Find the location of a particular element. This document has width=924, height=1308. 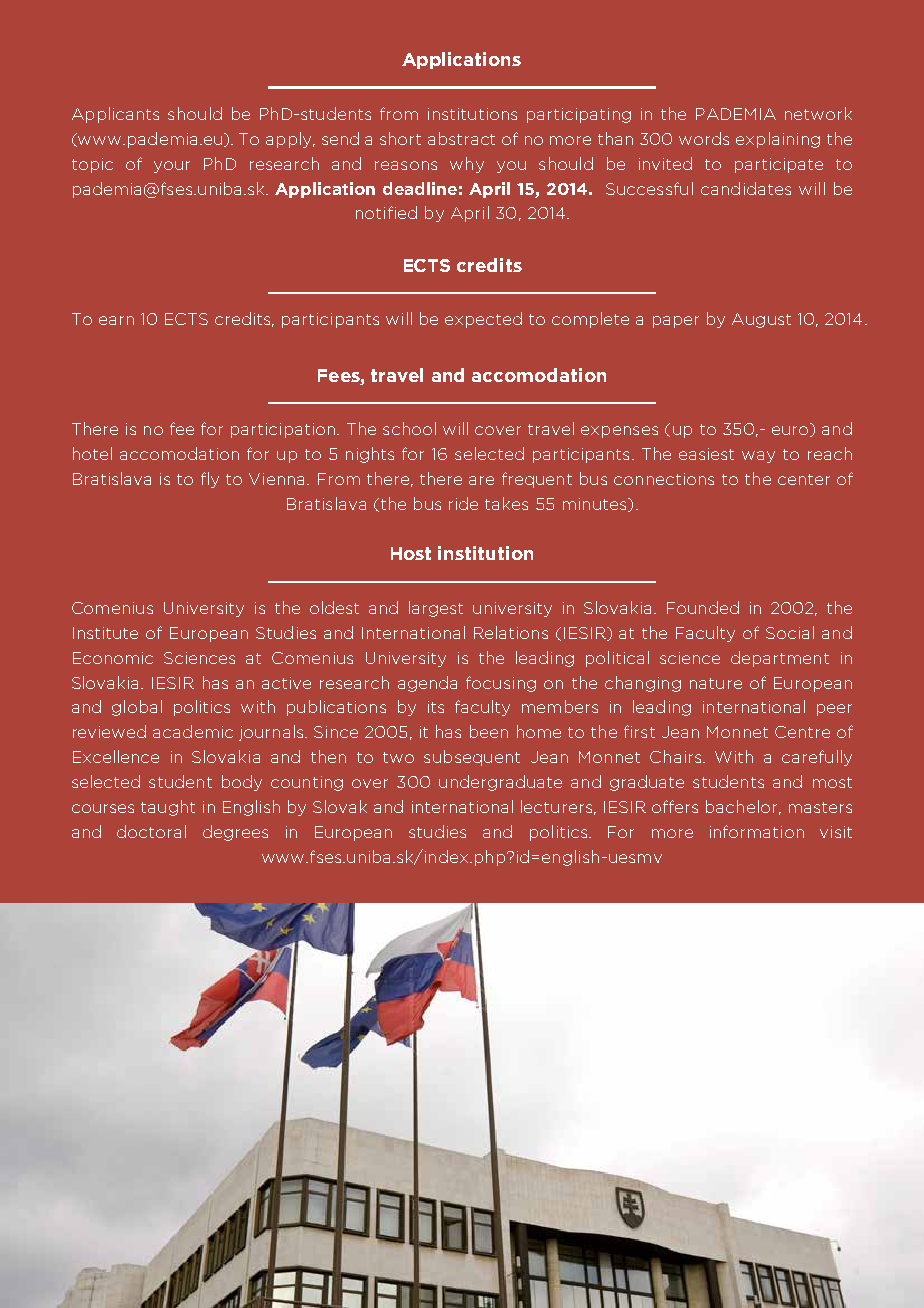

abstract is located at coordinates (461, 138).
